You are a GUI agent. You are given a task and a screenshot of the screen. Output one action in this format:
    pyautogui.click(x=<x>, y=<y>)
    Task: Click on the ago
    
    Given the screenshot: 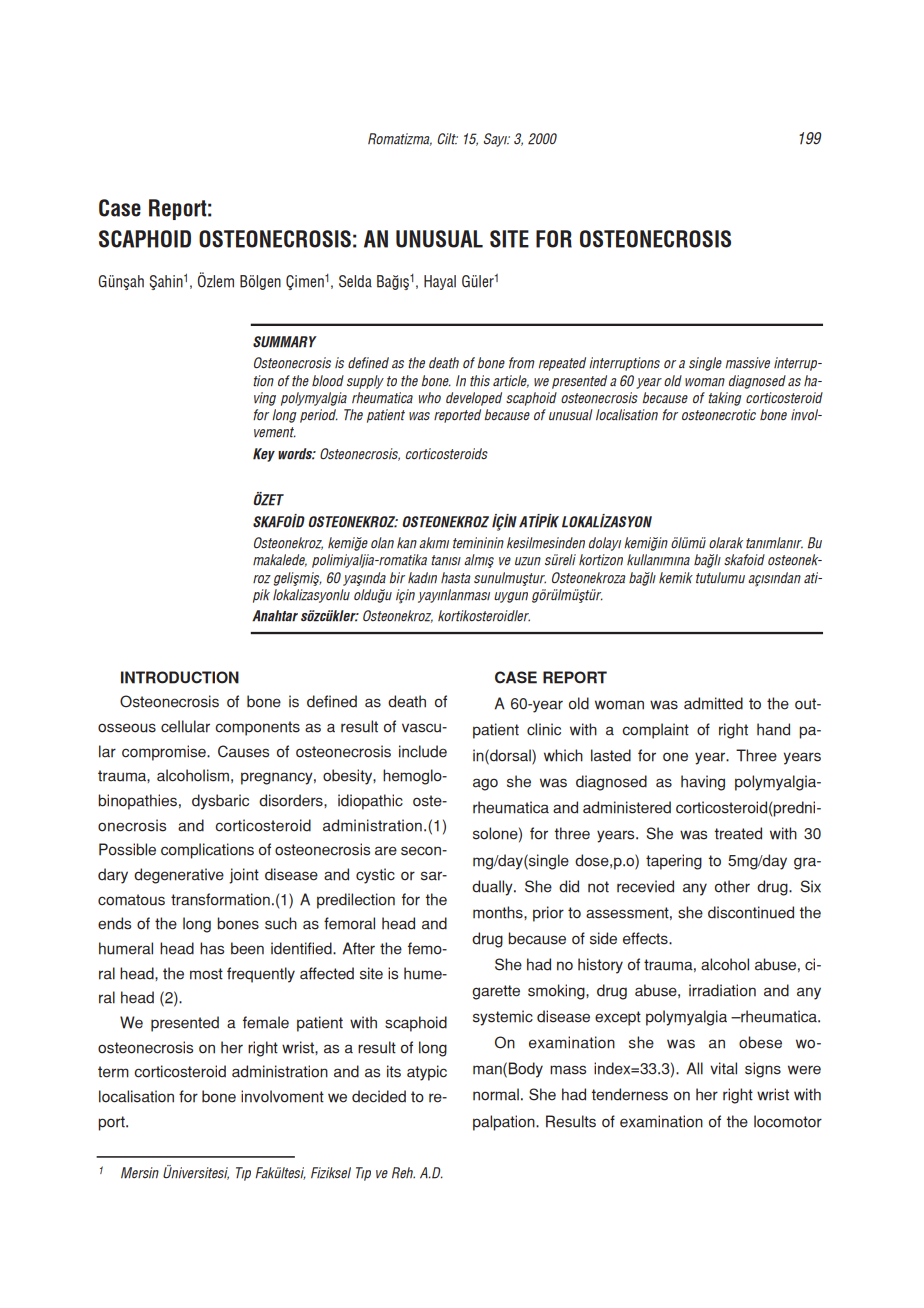 What is the action you would take?
    pyautogui.click(x=485, y=784)
